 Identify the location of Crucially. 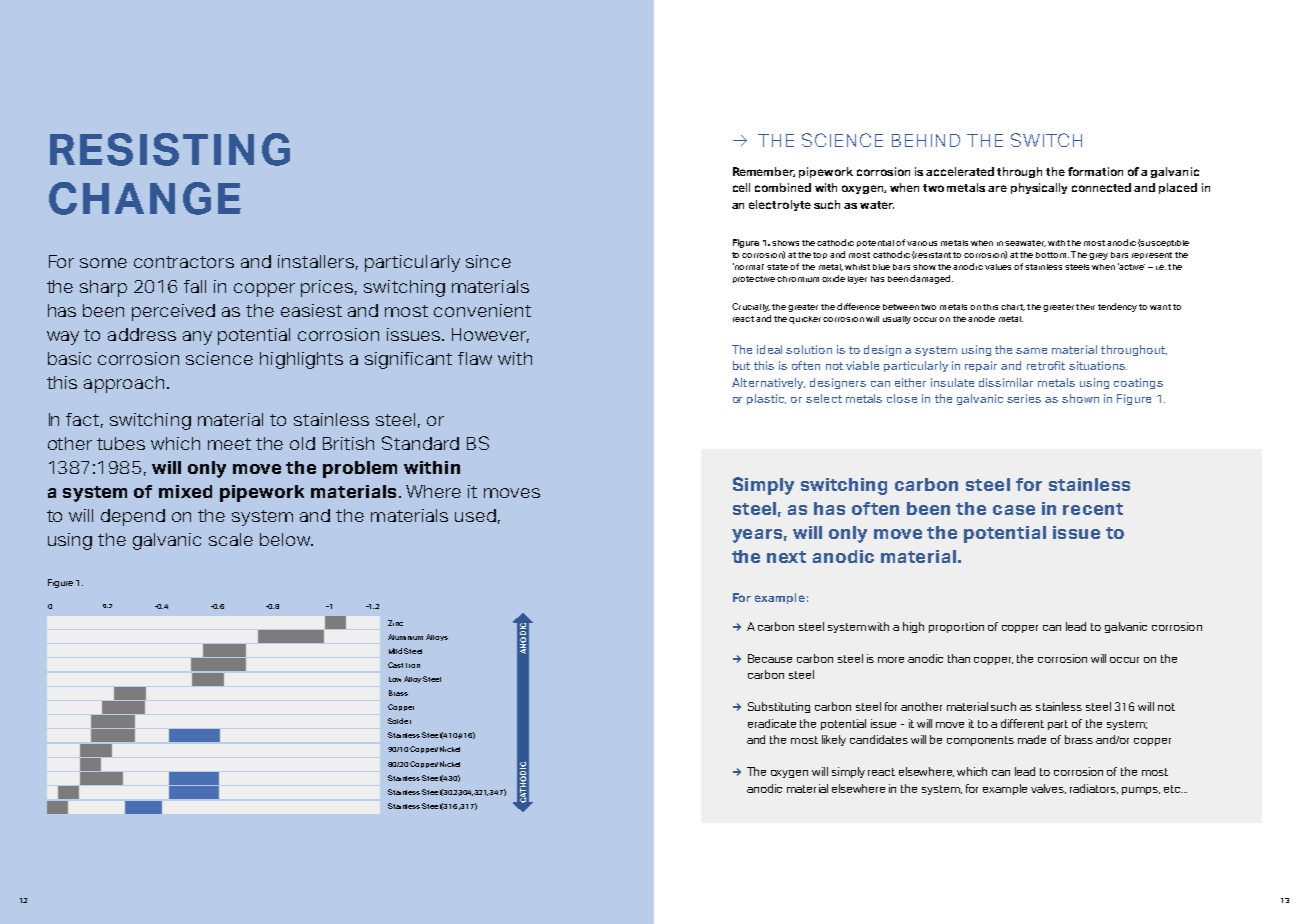
(751, 307).
